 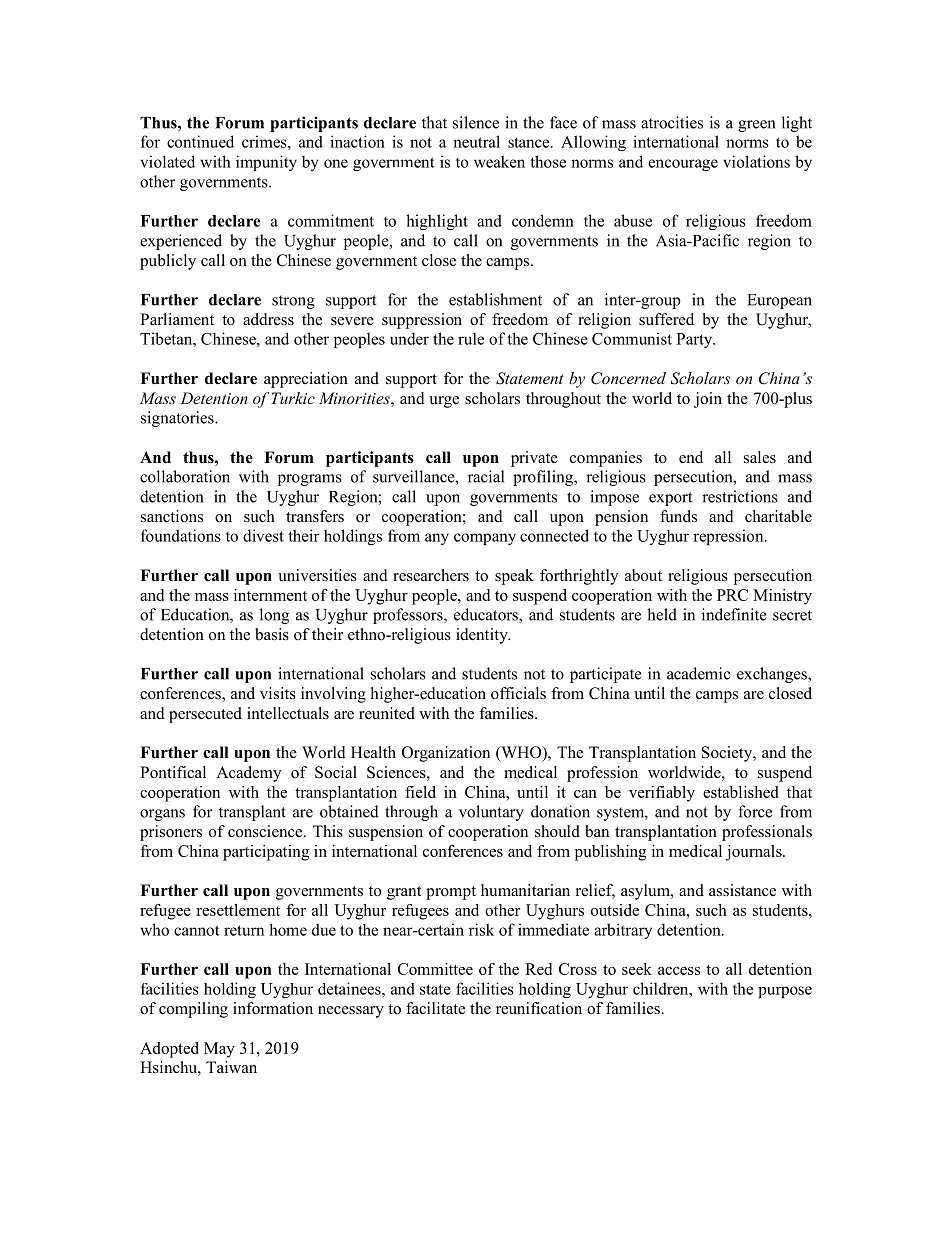 What do you see at coordinates (435, 1008) in the page?
I see `facilitate` at bounding box center [435, 1008].
